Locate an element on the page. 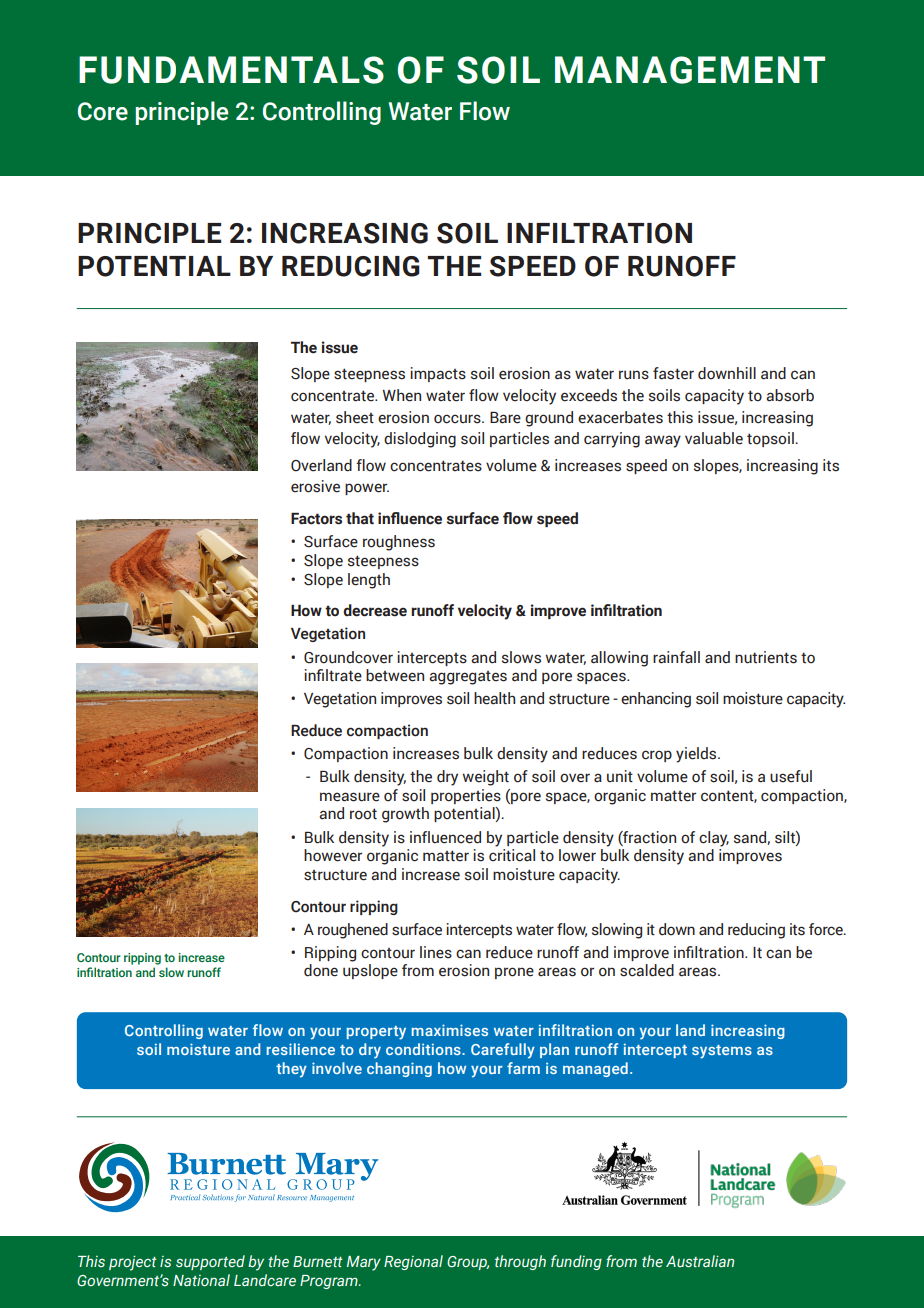 The width and height of the page is (924, 1308). erosive is located at coordinates (315, 486).
